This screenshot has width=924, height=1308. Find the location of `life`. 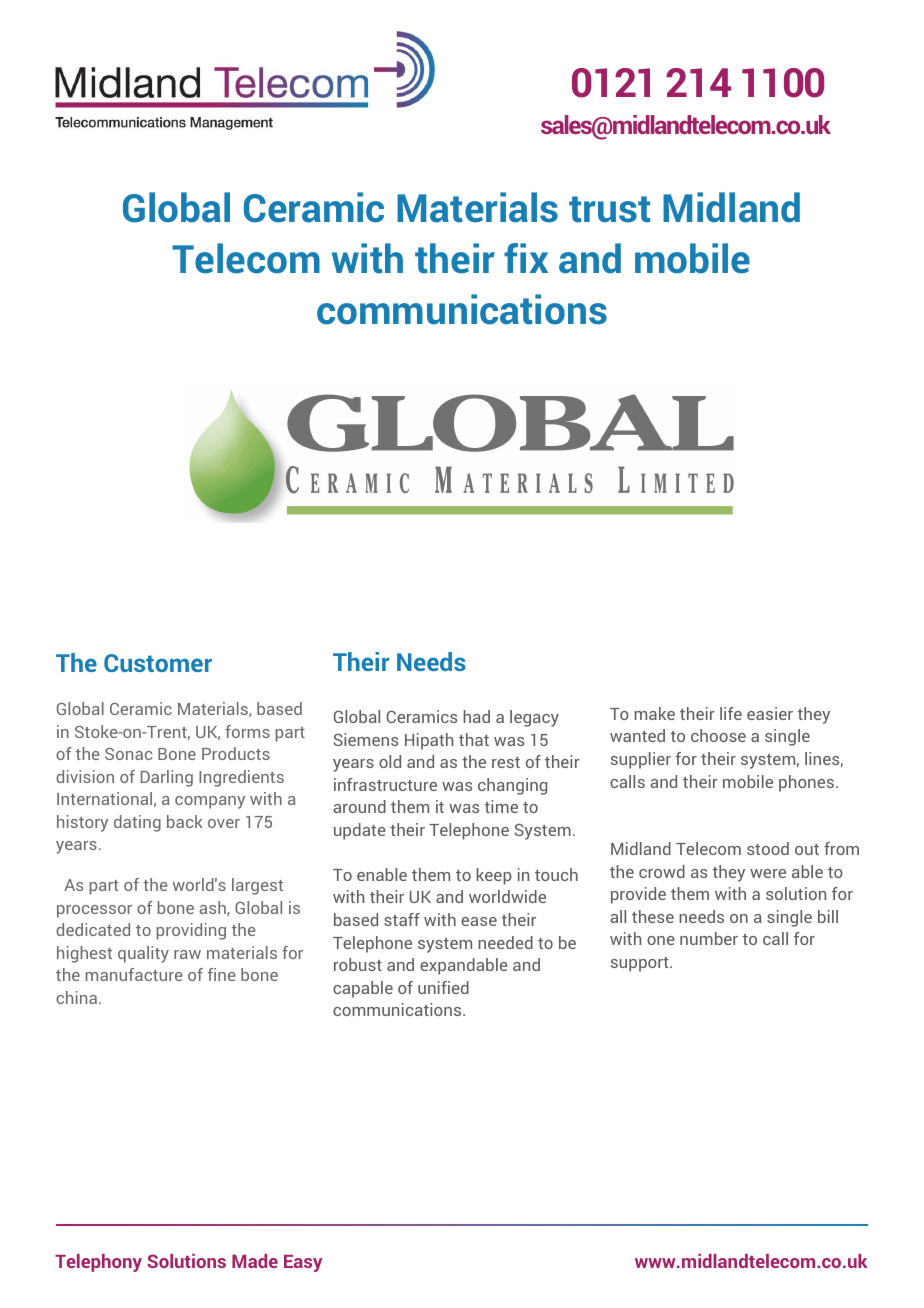

life is located at coordinates (731, 713).
